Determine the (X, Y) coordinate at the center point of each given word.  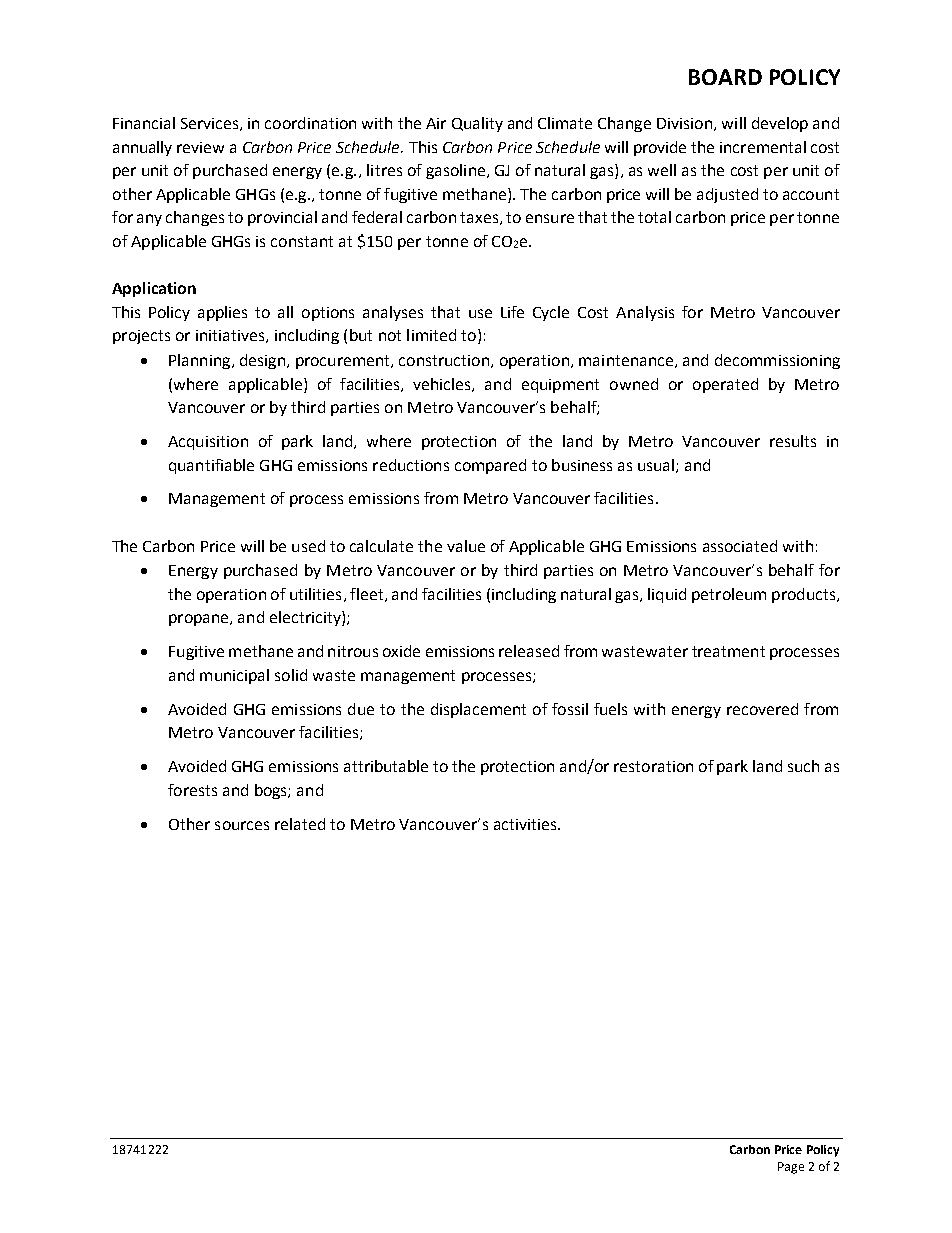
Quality (477, 124)
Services (211, 124)
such (803, 766)
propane (200, 620)
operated (725, 385)
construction (444, 360)
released (529, 651)
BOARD (725, 77)
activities (526, 824)
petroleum (729, 595)
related (300, 824)
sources (242, 825)
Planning (201, 361)
